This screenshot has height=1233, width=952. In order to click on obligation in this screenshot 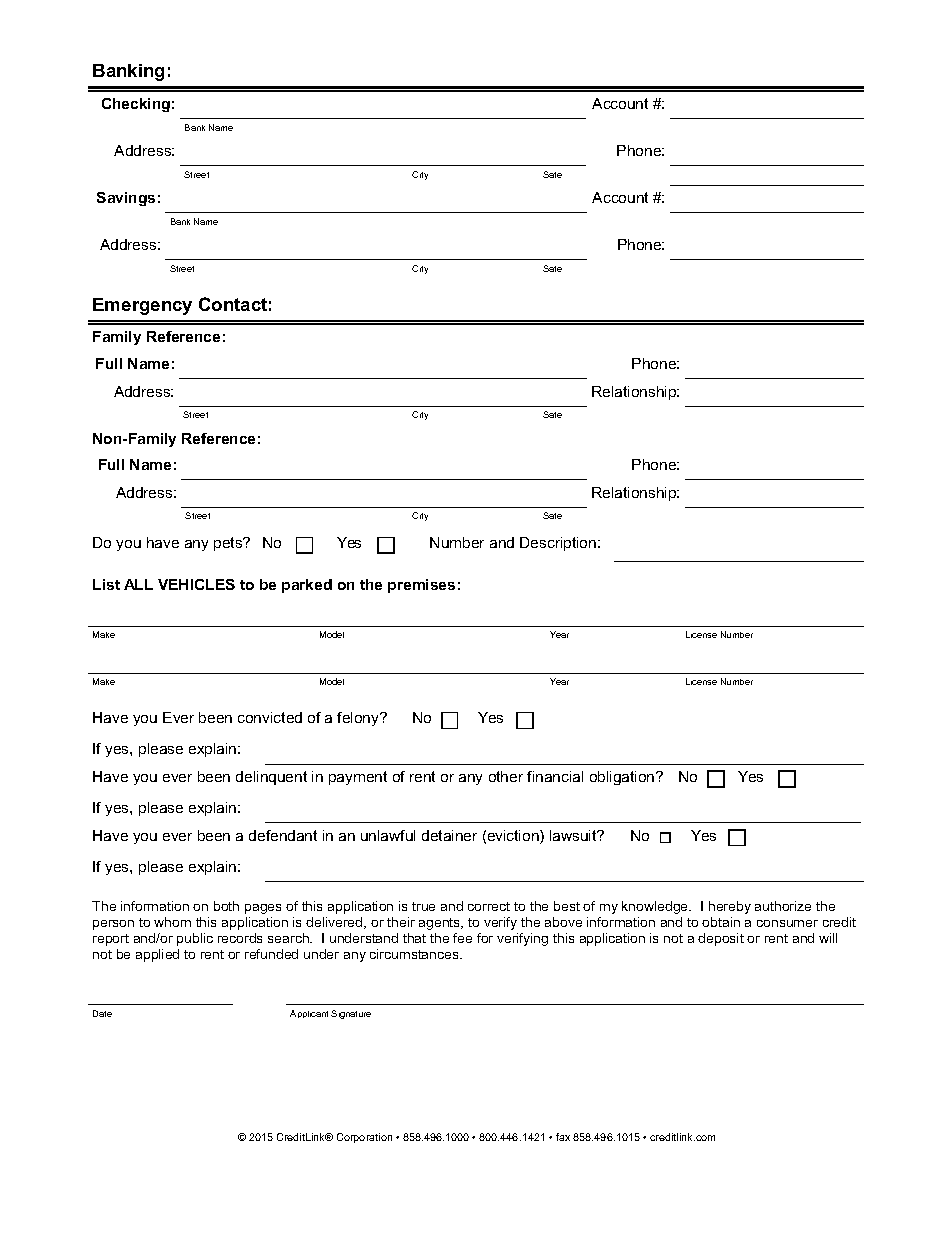, I will do `click(623, 778)`.
